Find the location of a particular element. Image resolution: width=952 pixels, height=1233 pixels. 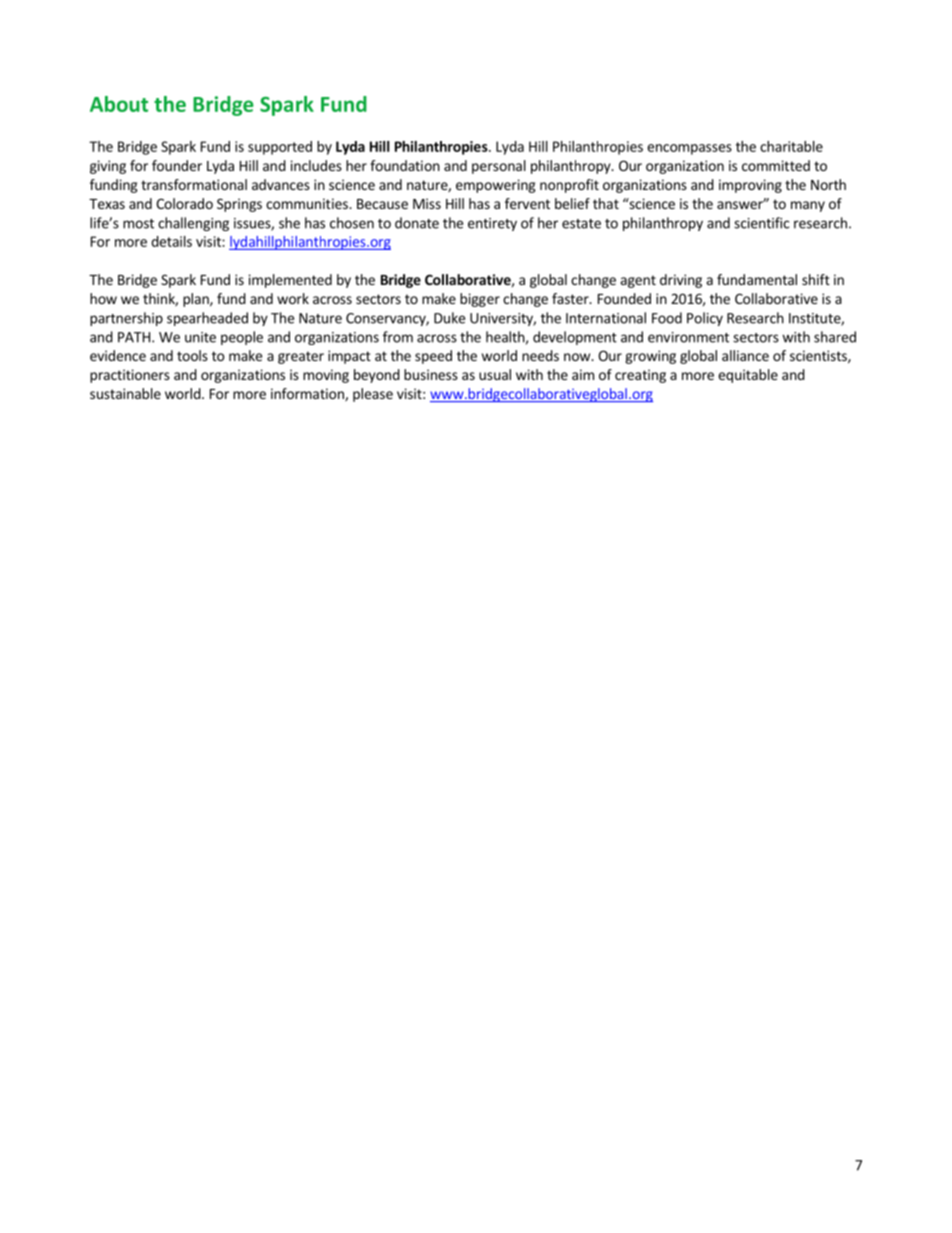

usual is located at coordinates (495, 374).
